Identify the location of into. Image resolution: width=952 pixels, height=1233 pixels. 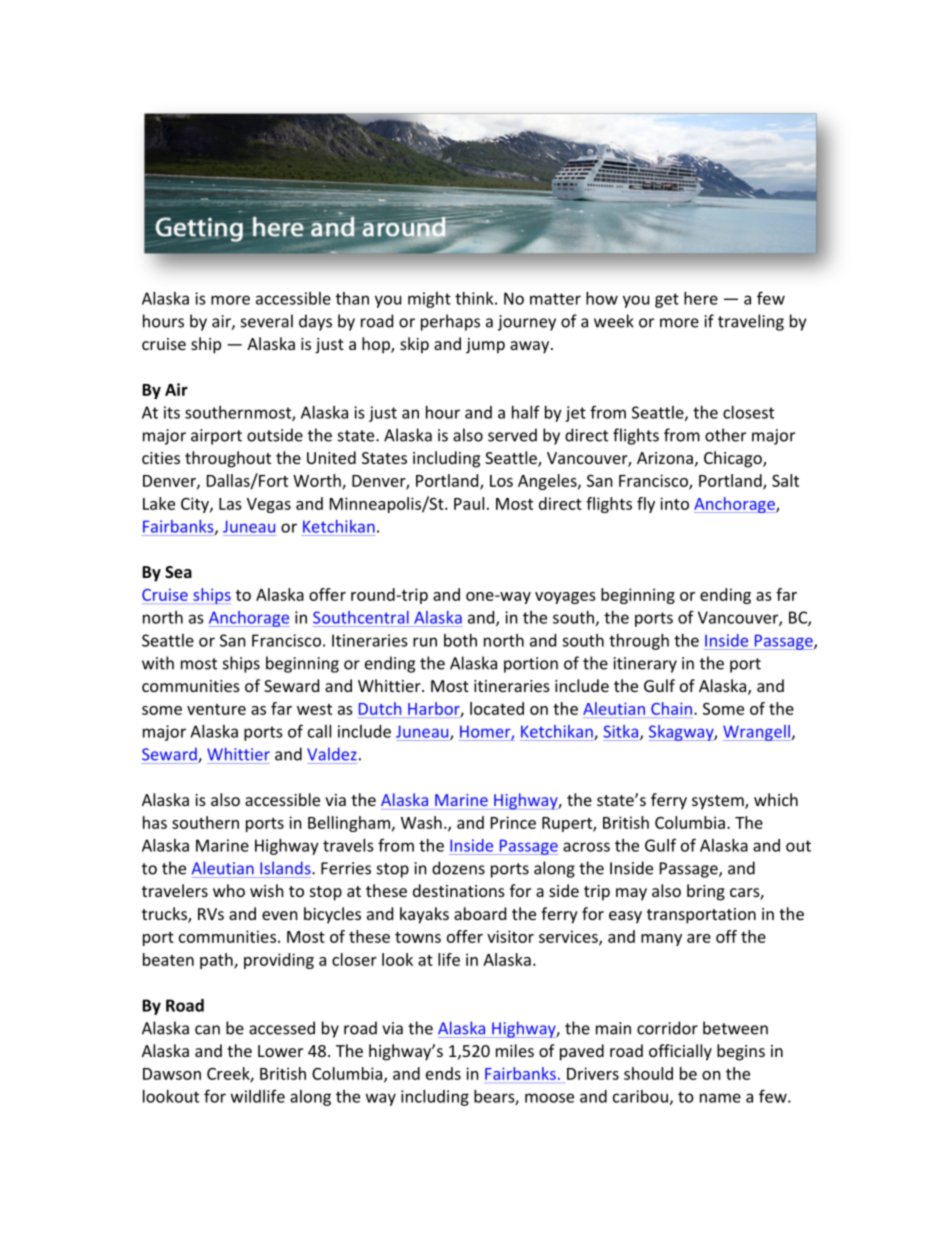
(674, 503).
